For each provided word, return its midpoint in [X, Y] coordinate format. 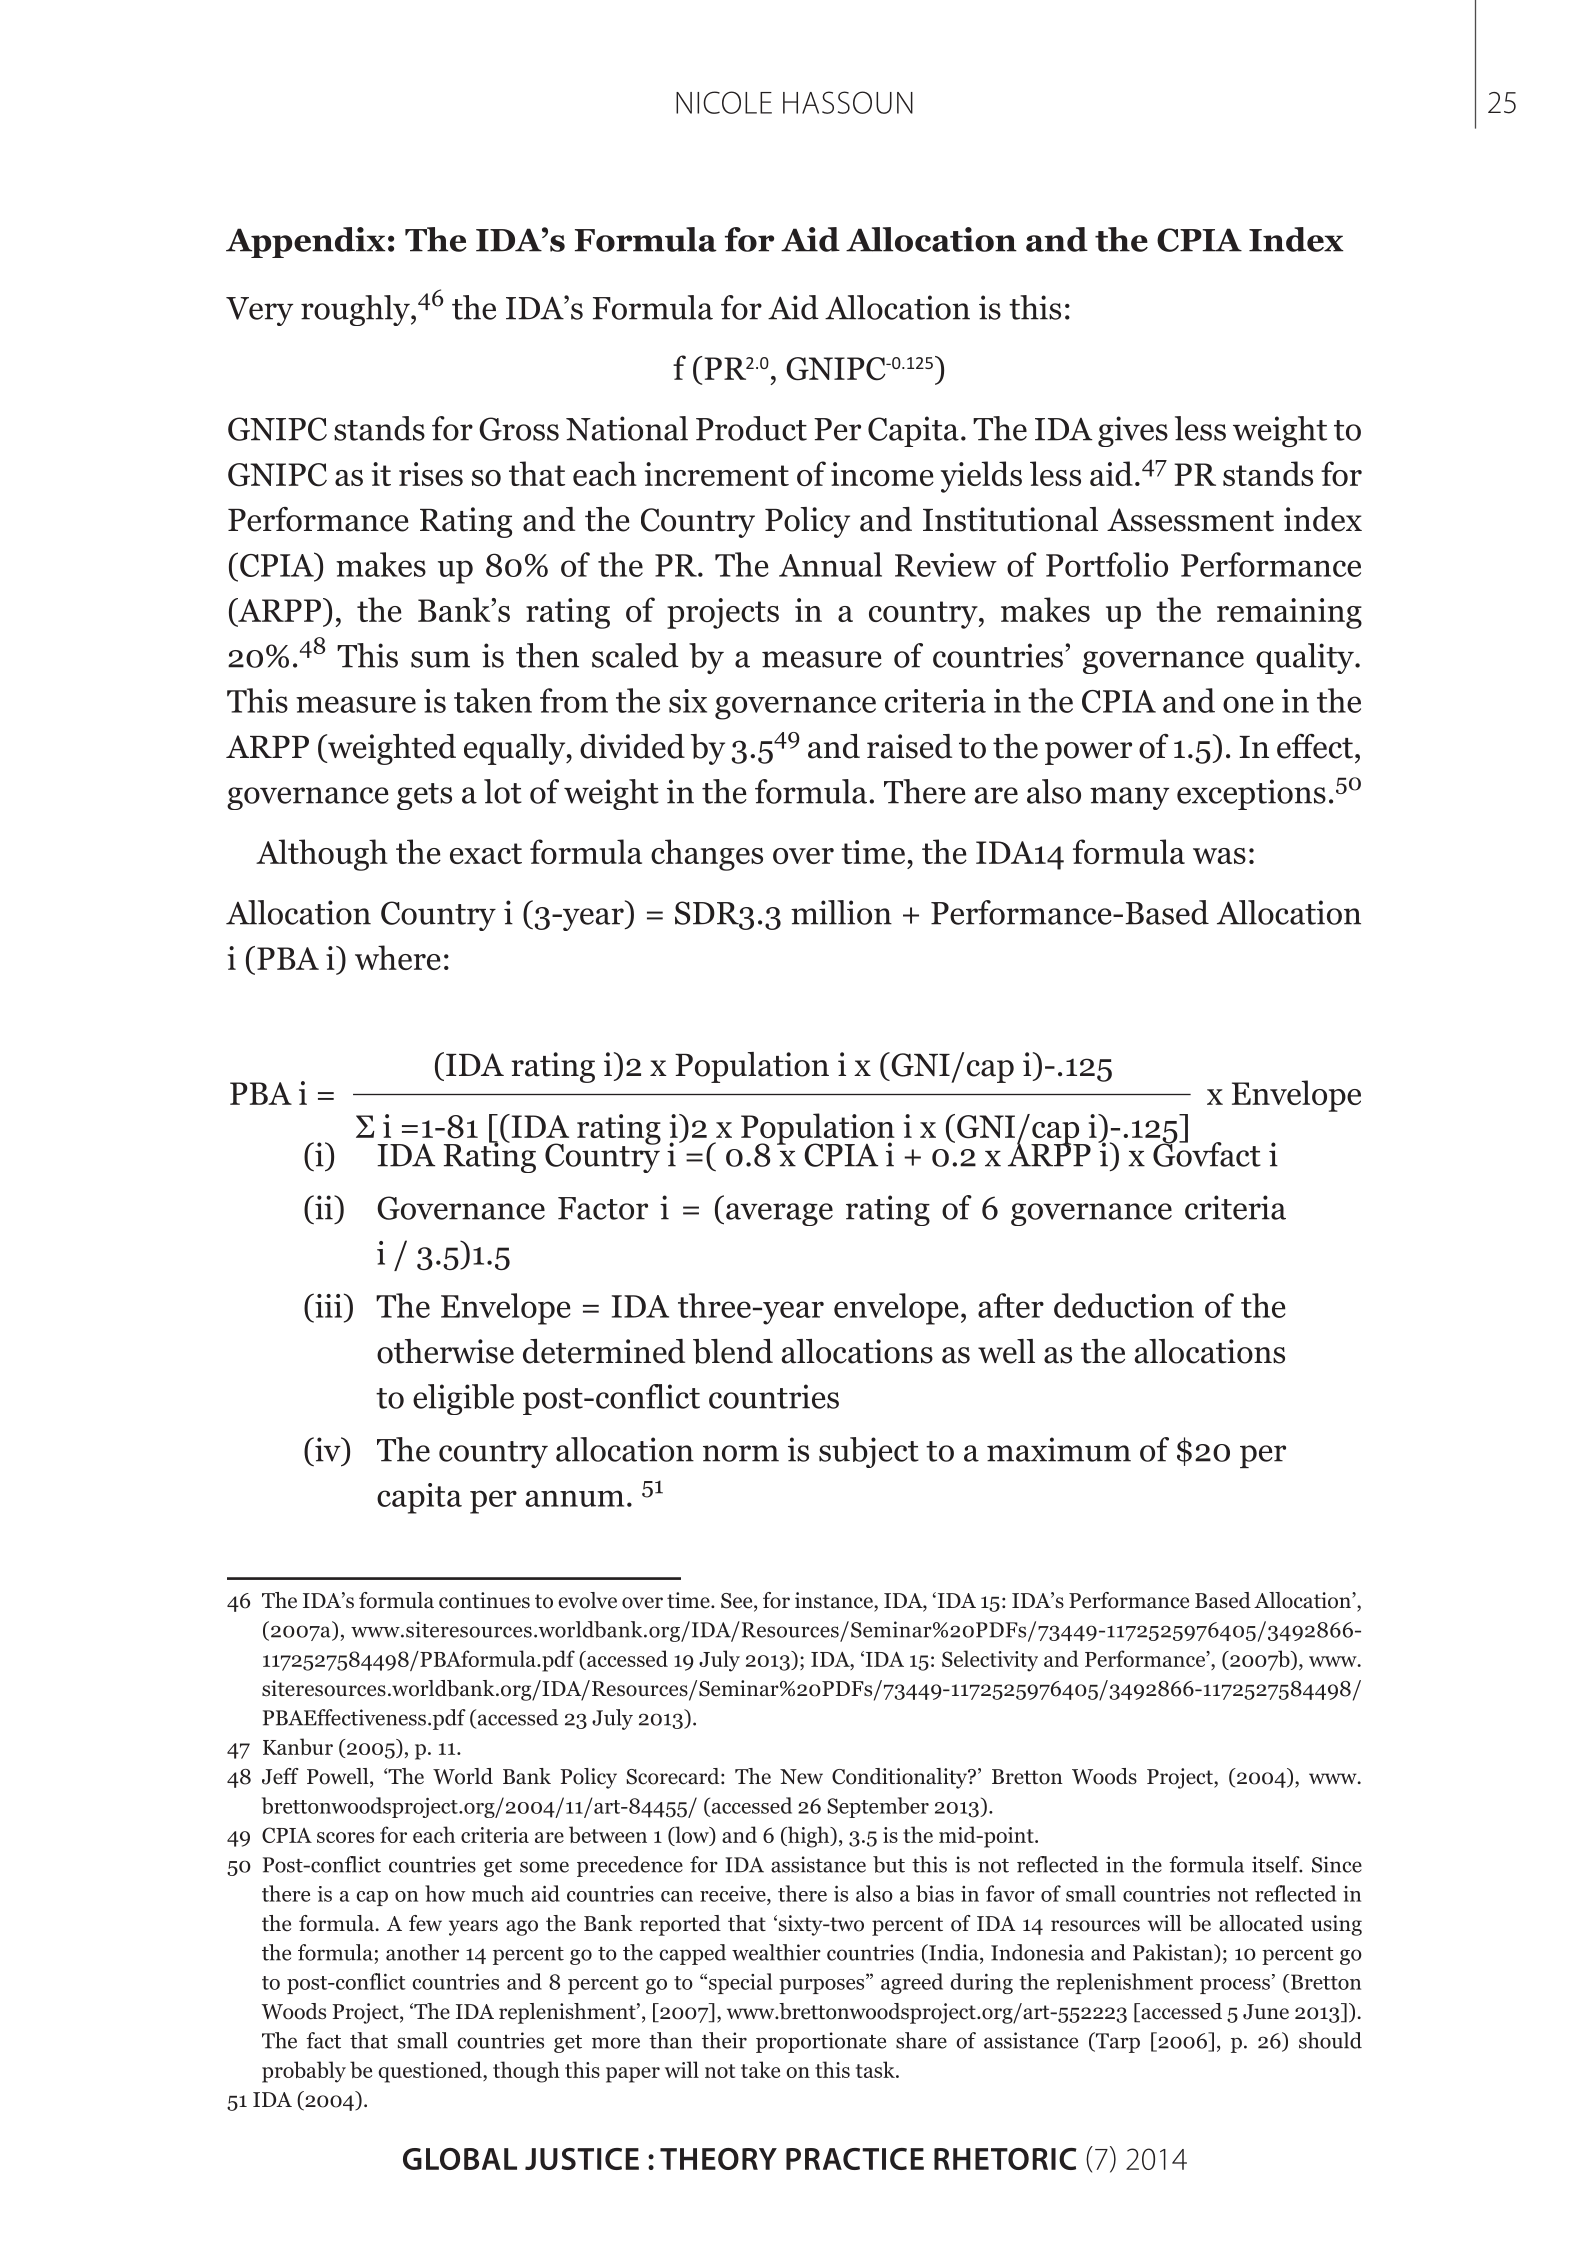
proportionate [821, 2042]
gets [424, 796]
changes [707, 855]
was [1219, 856]
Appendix [305, 242]
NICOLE [724, 102]
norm [741, 1453]
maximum [1059, 1449]
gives [1133, 431]
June [1266, 2012]
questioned [431, 2072]
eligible [463, 1399]
